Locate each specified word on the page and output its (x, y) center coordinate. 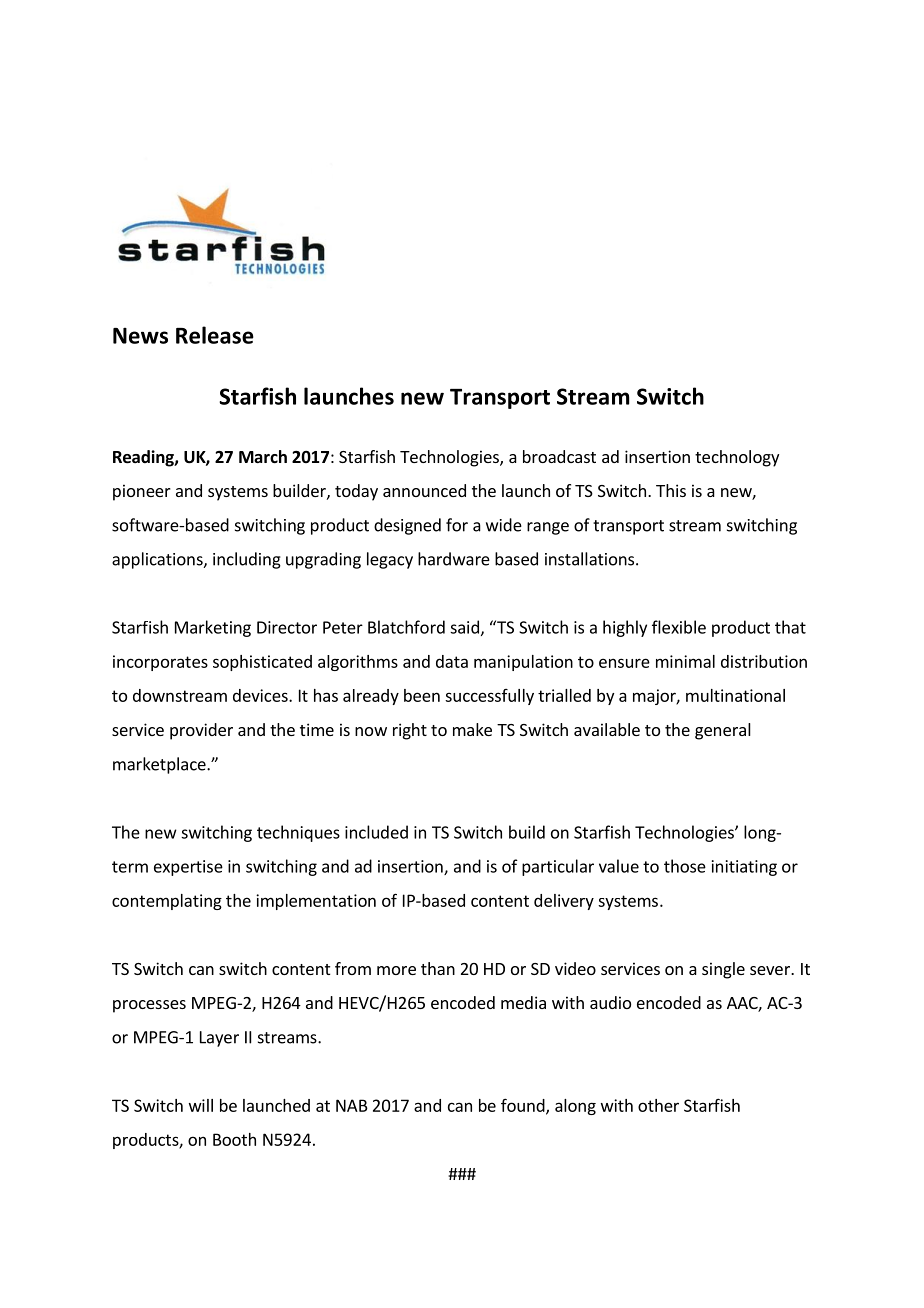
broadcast (559, 456)
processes (149, 1006)
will (201, 1105)
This (671, 490)
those (685, 866)
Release (215, 335)
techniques (298, 833)
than (438, 968)
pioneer (142, 492)
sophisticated (262, 663)
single (723, 970)
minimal (685, 661)
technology (737, 458)
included (376, 832)
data (452, 661)
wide (504, 525)
